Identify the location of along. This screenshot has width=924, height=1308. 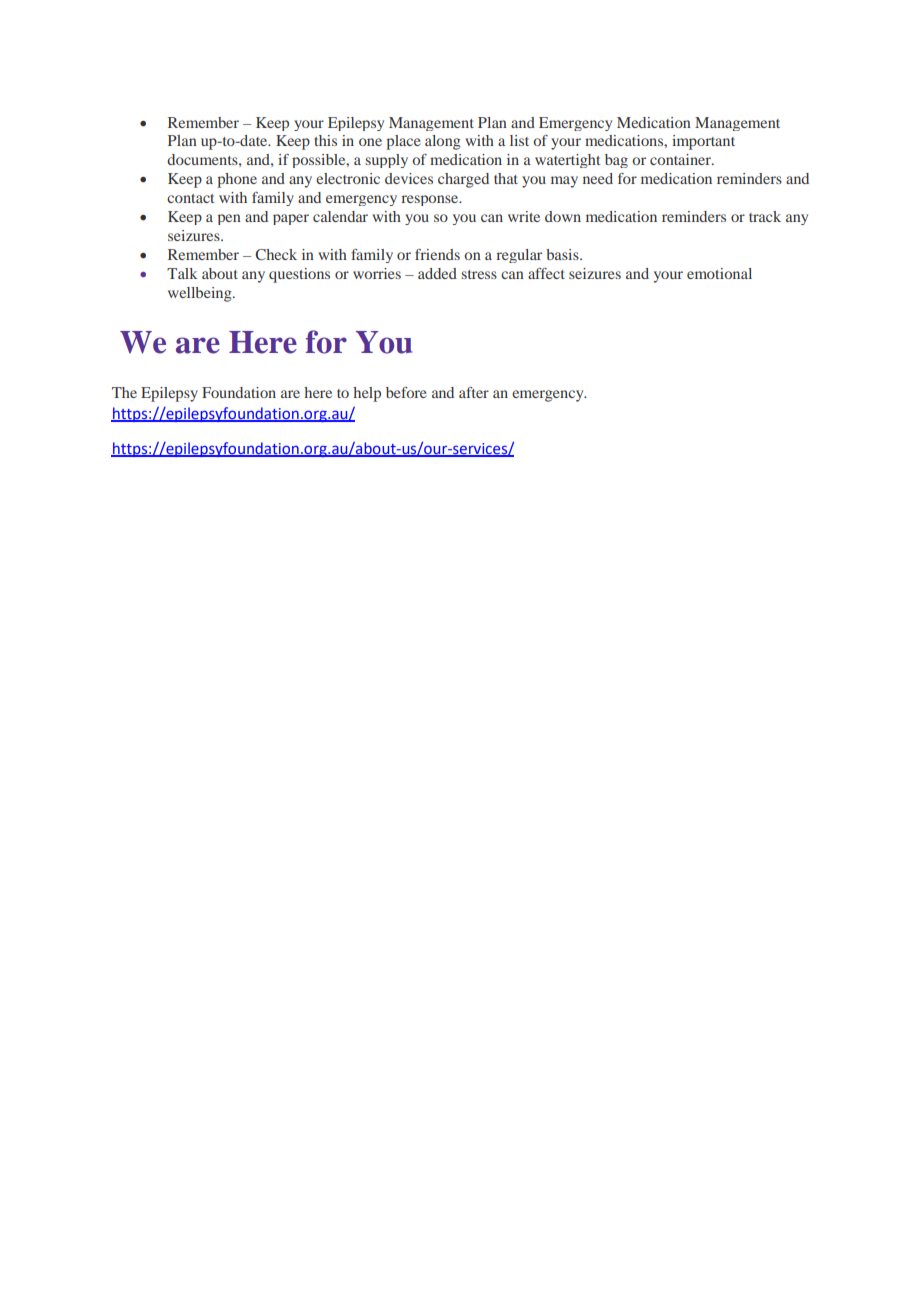
(443, 142).
